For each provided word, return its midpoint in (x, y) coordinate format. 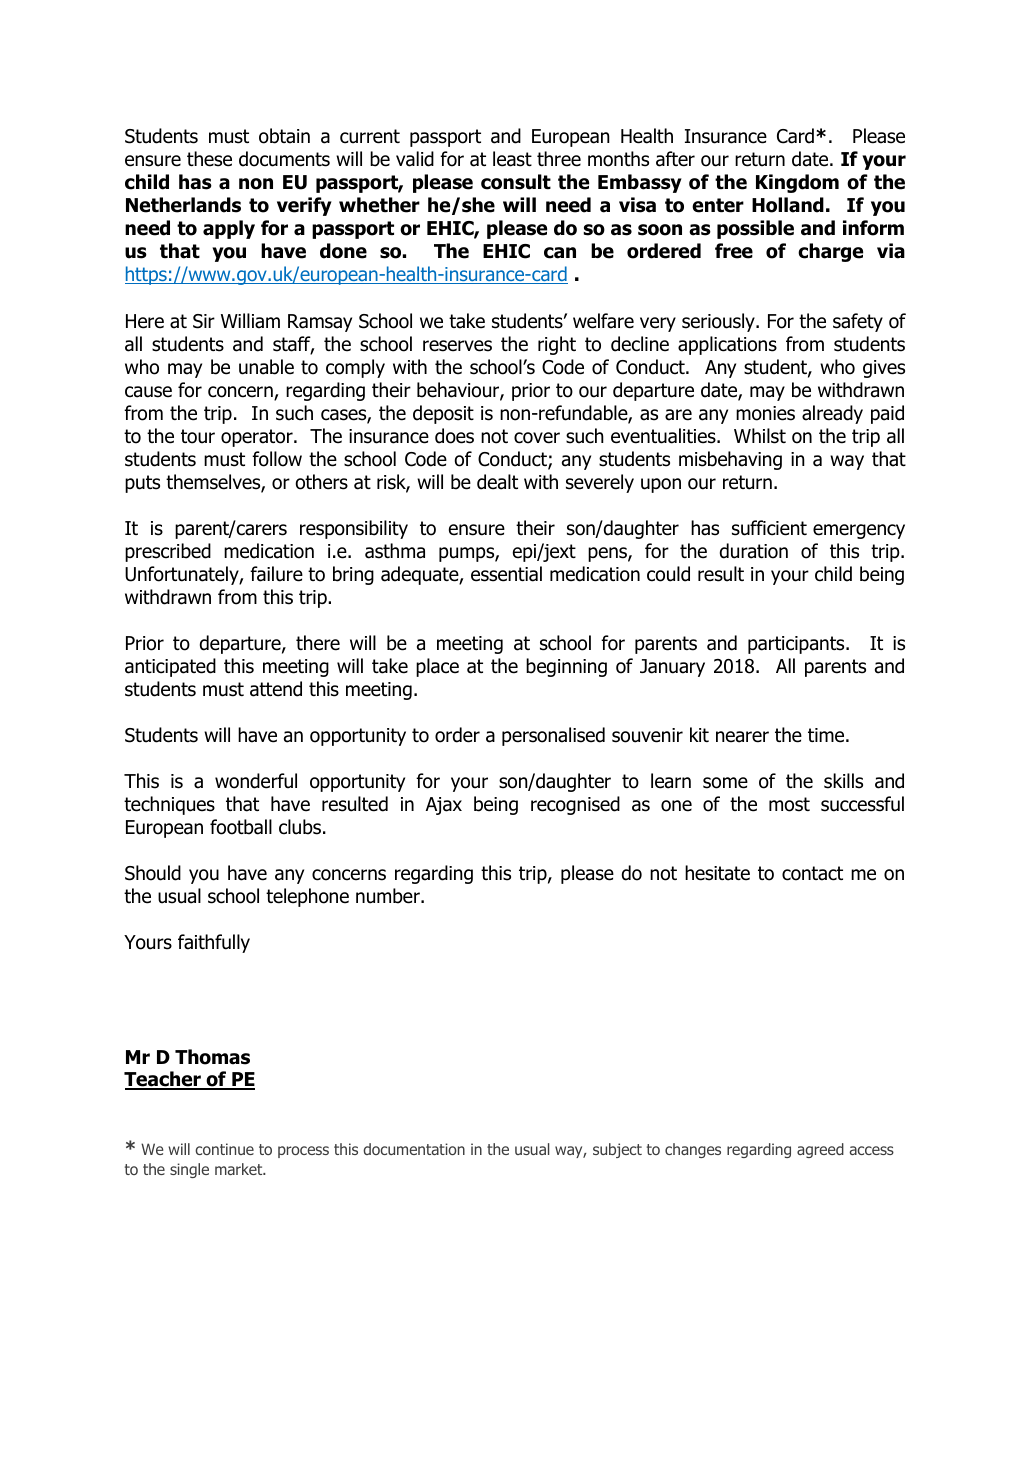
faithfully (214, 943)
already (832, 414)
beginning (566, 667)
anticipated (170, 667)
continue (224, 1149)
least (512, 159)
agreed (820, 1150)
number (389, 896)
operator (258, 438)
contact (812, 873)
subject (617, 1150)
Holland (788, 205)
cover (537, 438)
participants (797, 645)
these (209, 159)
